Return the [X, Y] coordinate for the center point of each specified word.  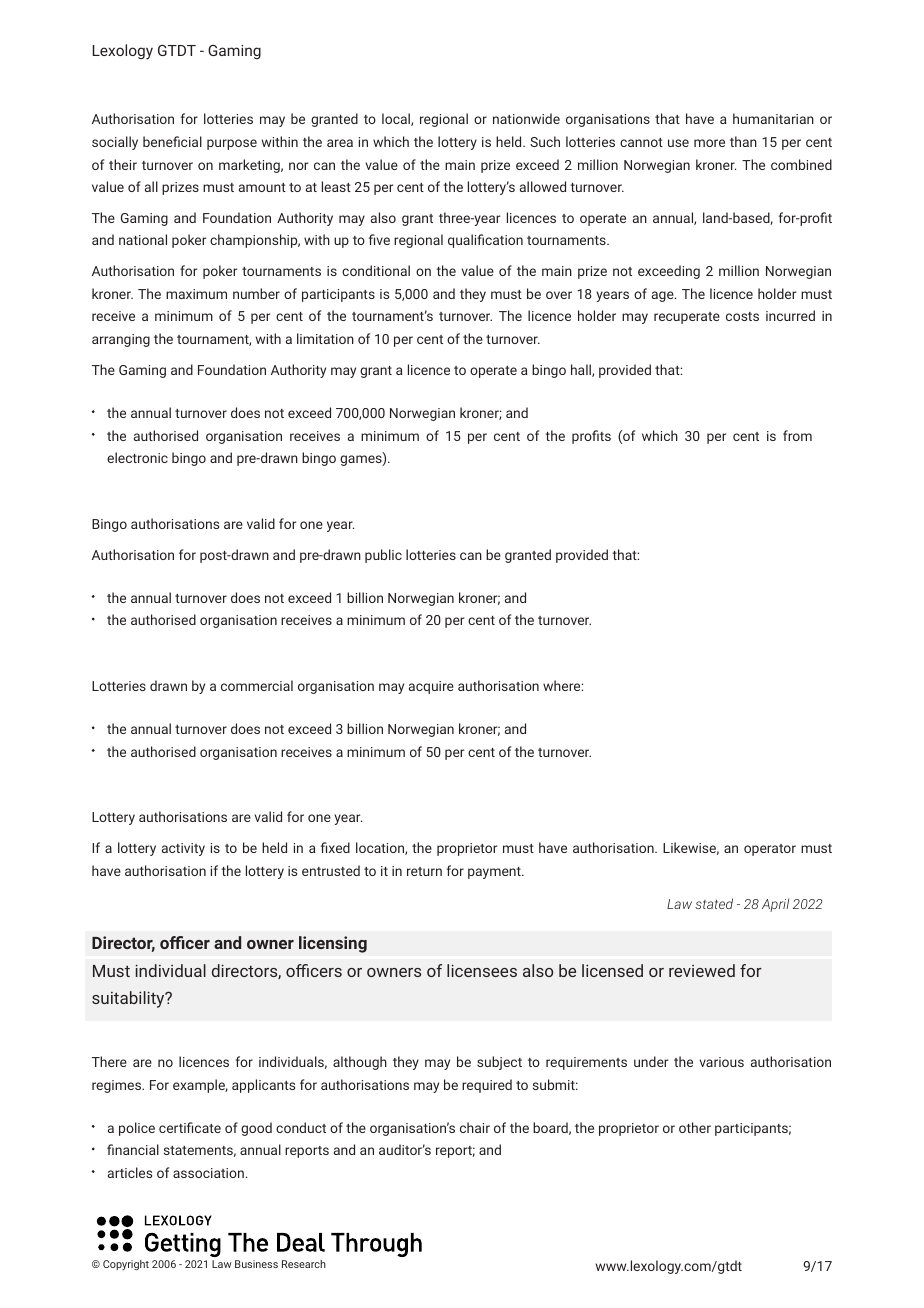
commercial [257, 685]
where [562, 685]
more [709, 143]
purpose [232, 144]
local [397, 119]
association [208, 1173]
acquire [431, 687]
